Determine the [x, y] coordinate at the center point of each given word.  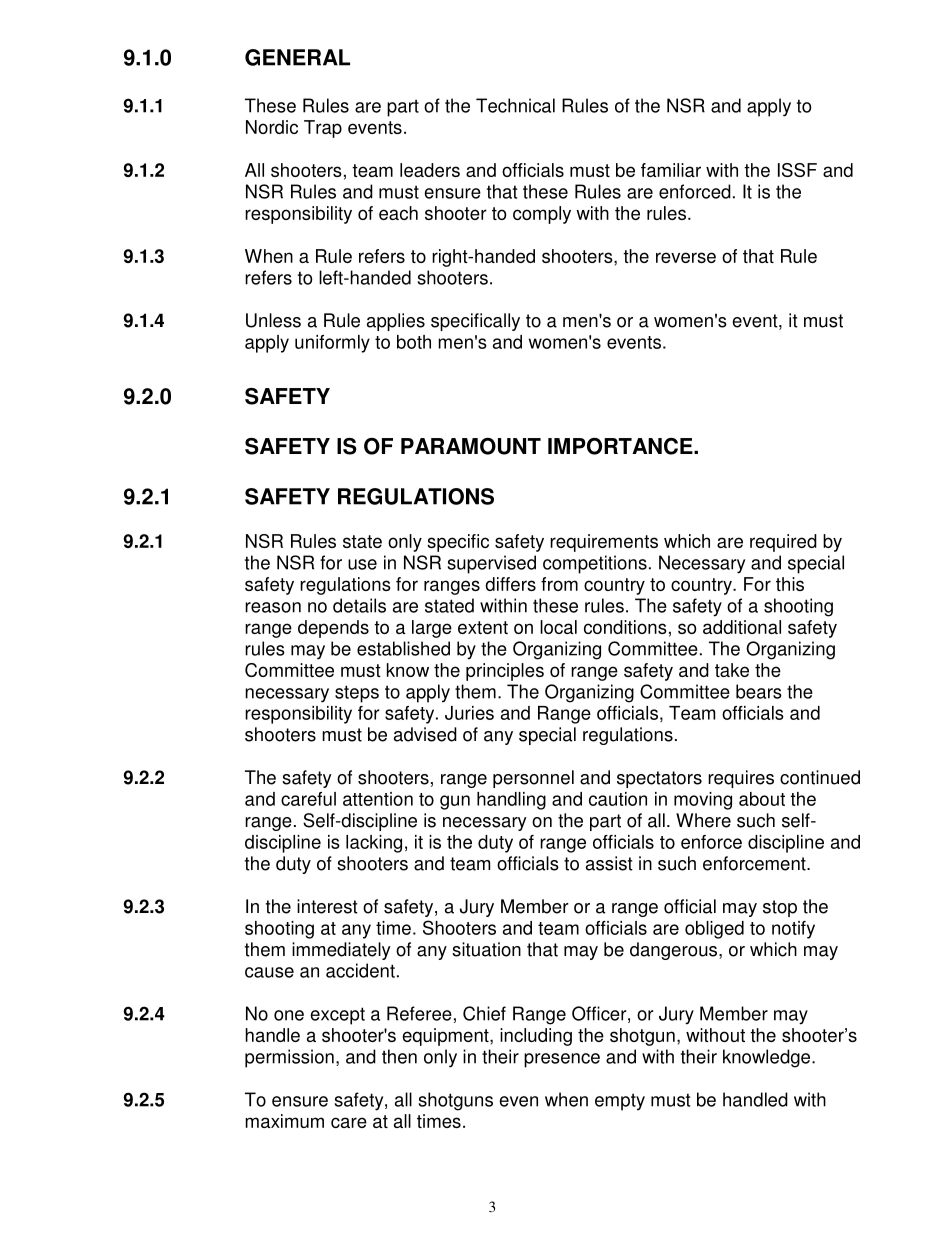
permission [289, 1058]
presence [562, 1060]
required [783, 543]
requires [741, 779]
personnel [533, 779]
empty [620, 1102]
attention [378, 799]
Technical [515, 105]
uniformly [332, 344]
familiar [671, 170]
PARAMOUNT [471, 446]
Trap [323, 129]
